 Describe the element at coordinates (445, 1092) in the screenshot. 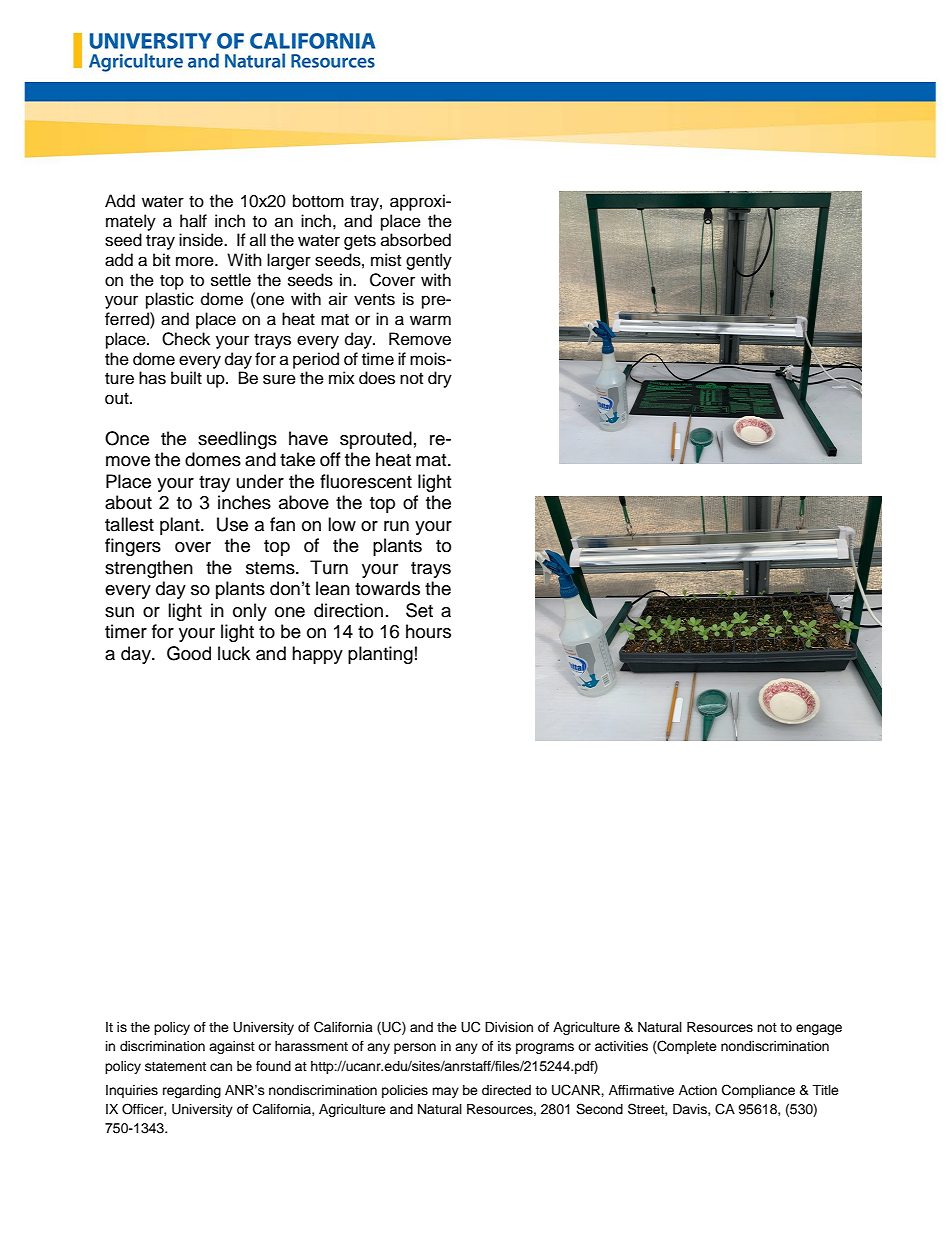

I see `may` at that location.
